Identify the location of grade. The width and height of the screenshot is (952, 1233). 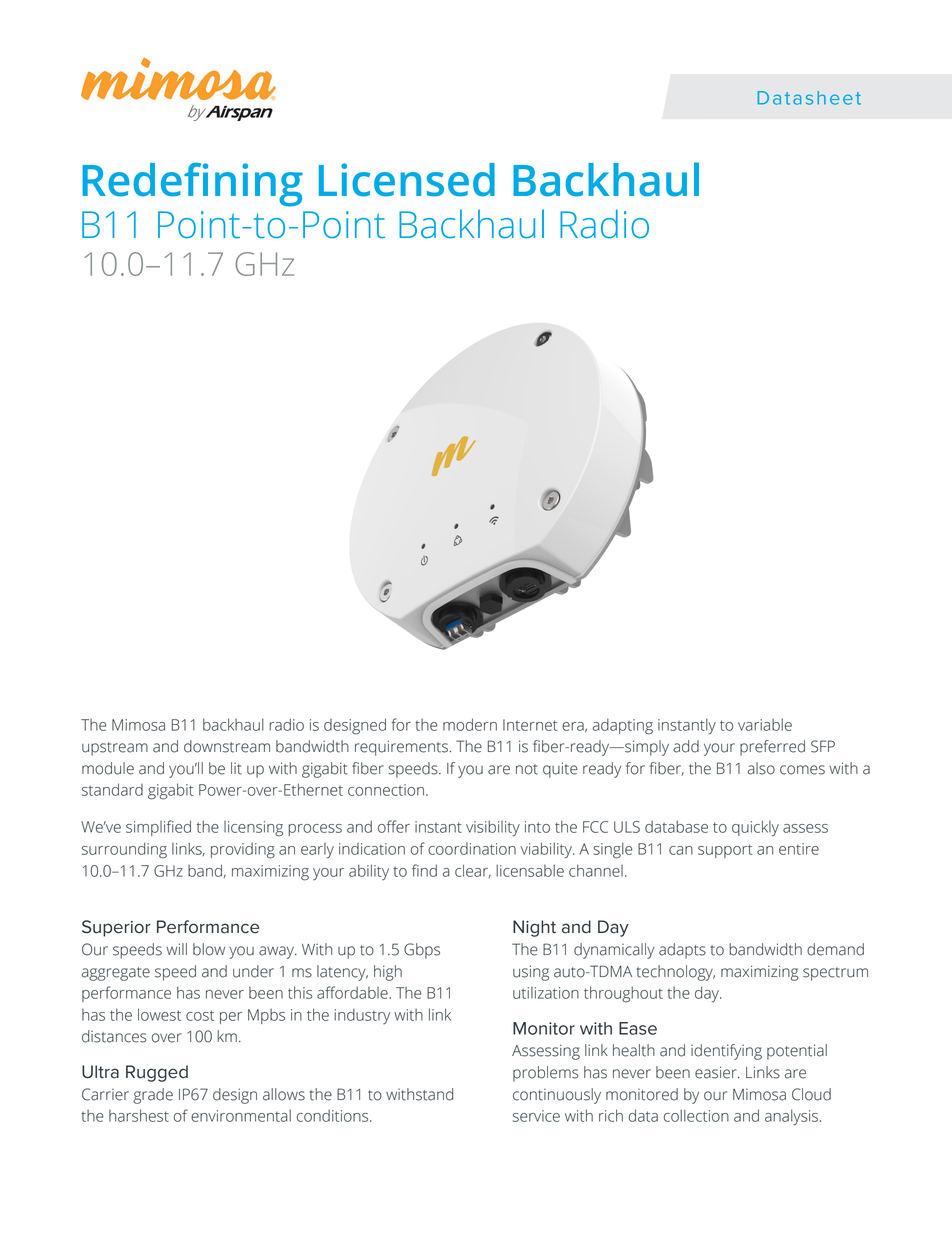
(153, 1096).
